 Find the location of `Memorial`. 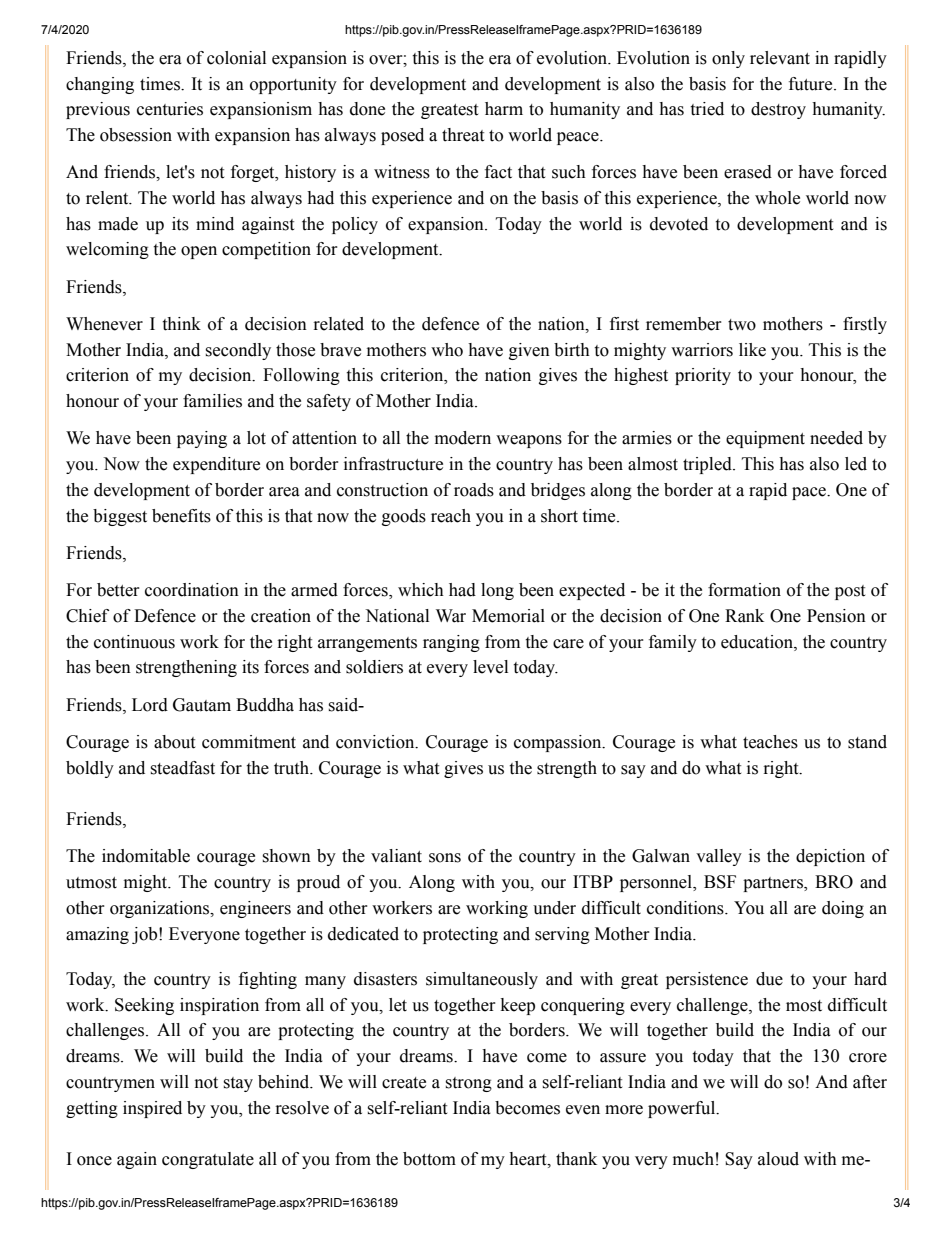

Memorial is located at coordinates (508, 616).
